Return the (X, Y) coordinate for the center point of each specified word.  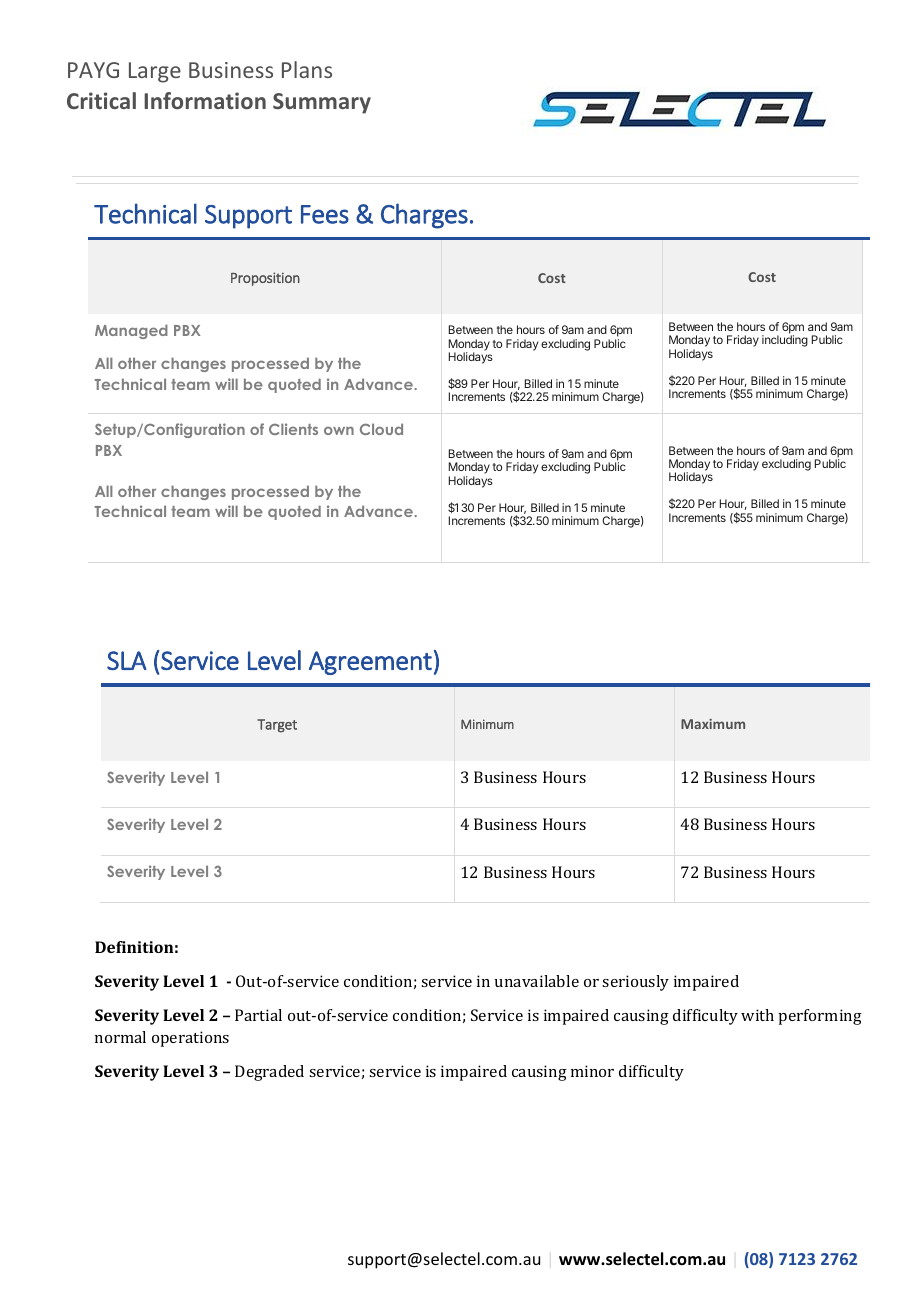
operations (190, 1039)
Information (205, 100)
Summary (322, 103)
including (785, 341)
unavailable (537, 981)
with (757, 1015)
